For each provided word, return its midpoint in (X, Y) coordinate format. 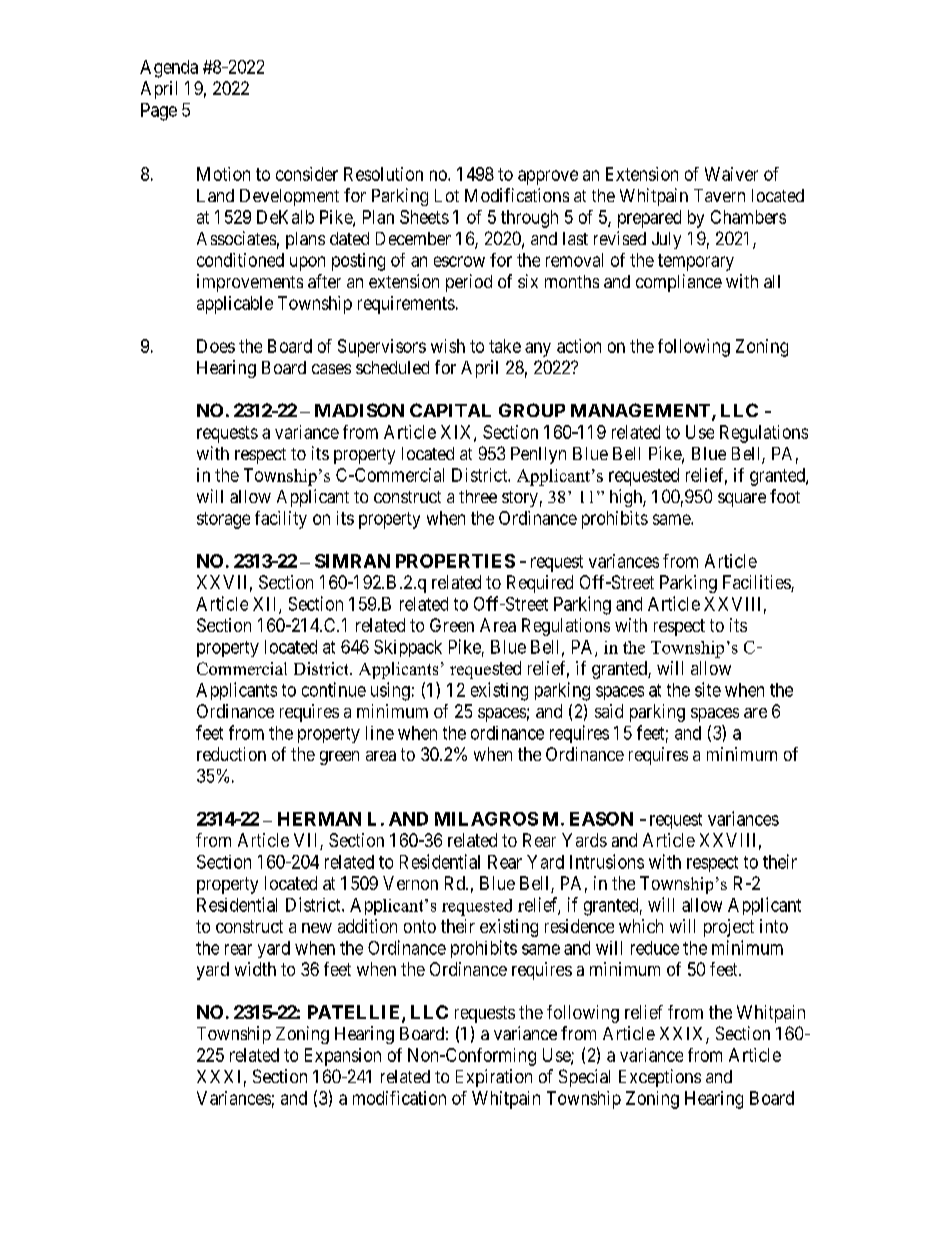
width (255, 969)
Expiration (494, 1078)
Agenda (169, 69)
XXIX (683, 1035)
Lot (447, 195)
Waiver (731, 174)
